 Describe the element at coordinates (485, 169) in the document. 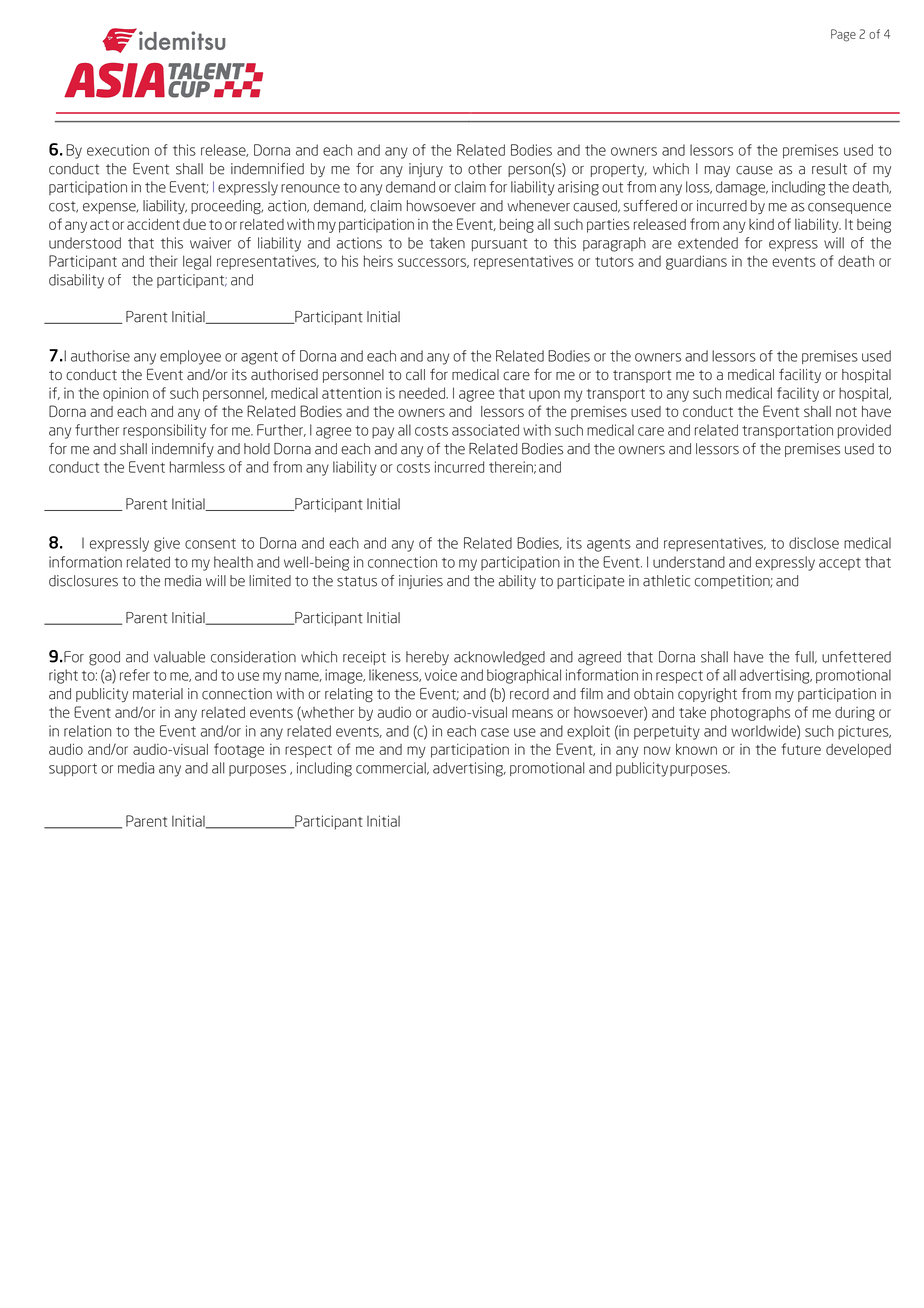

I see `other` at that location.
